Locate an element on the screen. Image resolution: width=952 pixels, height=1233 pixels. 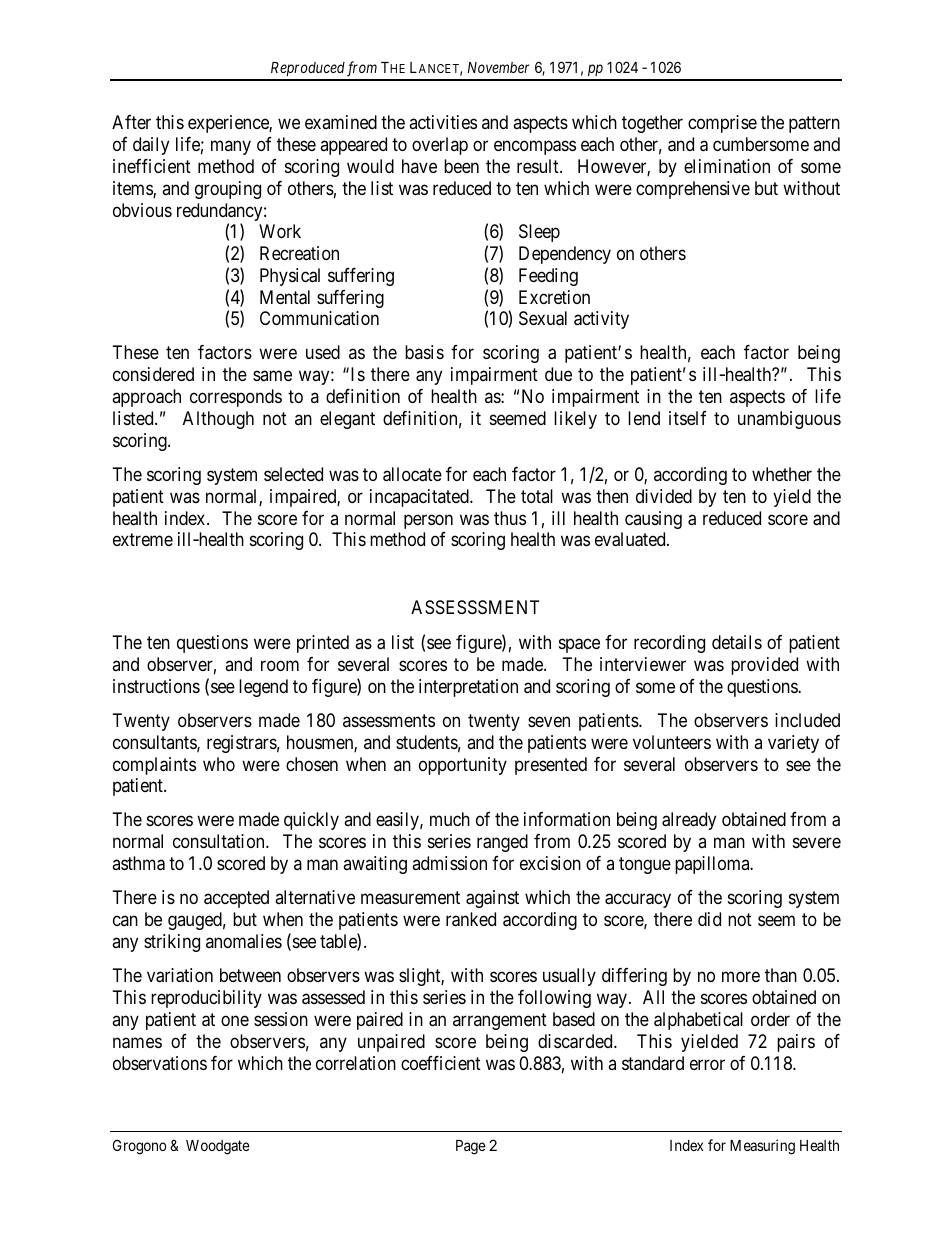
many is located at coordinates (231, 148).
